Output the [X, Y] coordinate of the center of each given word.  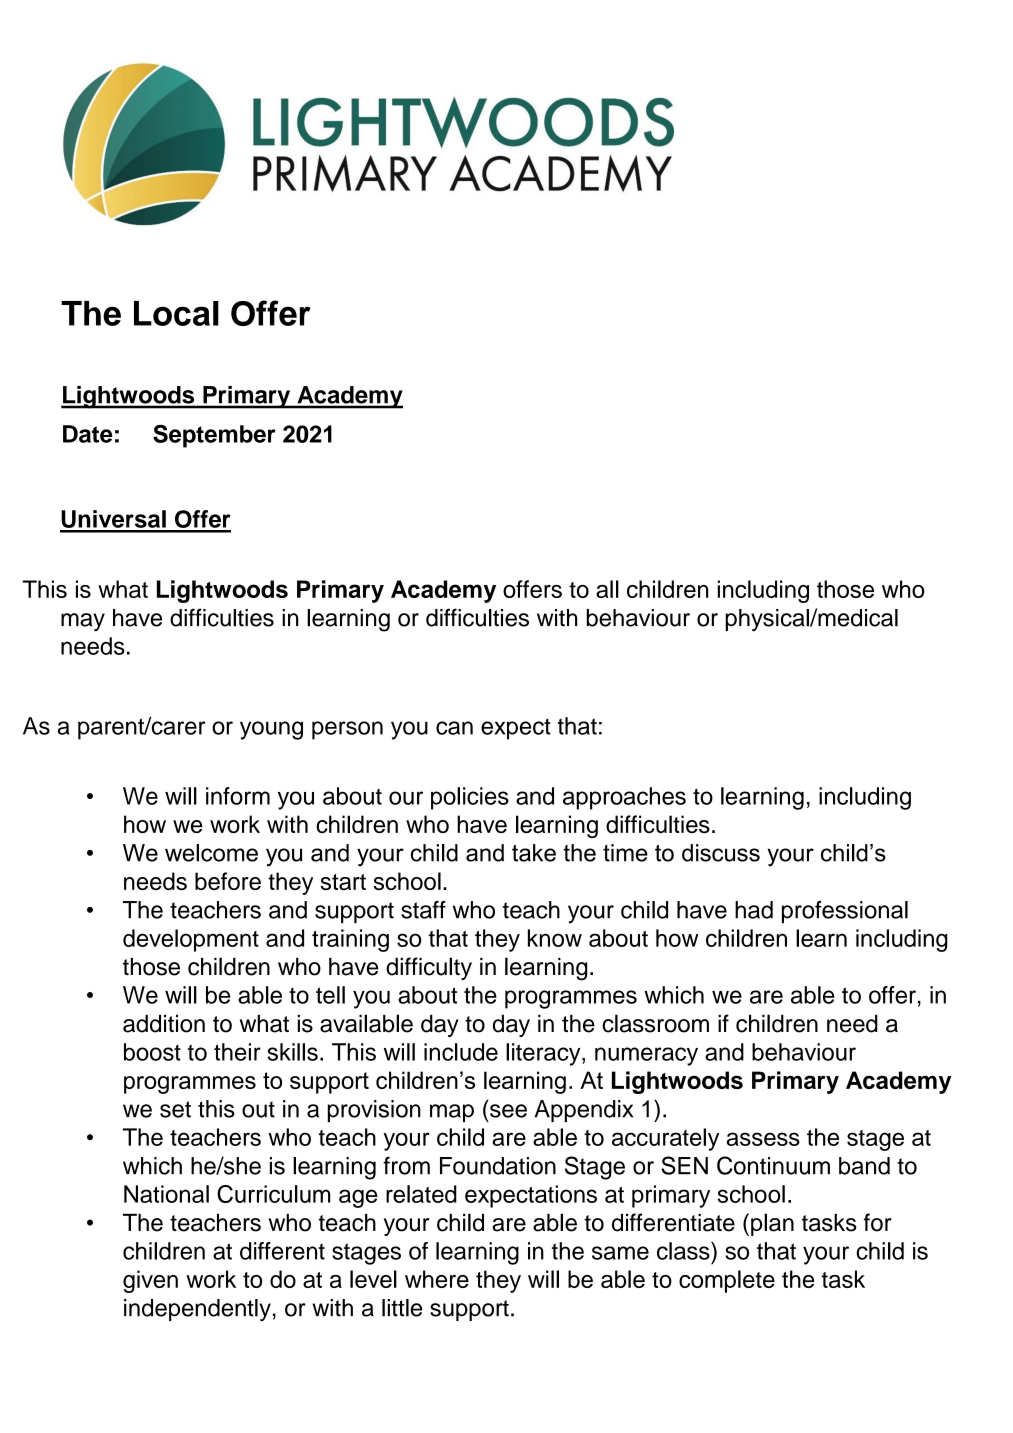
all [607, 589]
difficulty [429, 968]
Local [176, 313]
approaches [624, 798]
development [191, 940]
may [83, 622]
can [454, 728]
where [437, 1279]
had [754, 910]
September [214, 436]
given [150, 1281]
